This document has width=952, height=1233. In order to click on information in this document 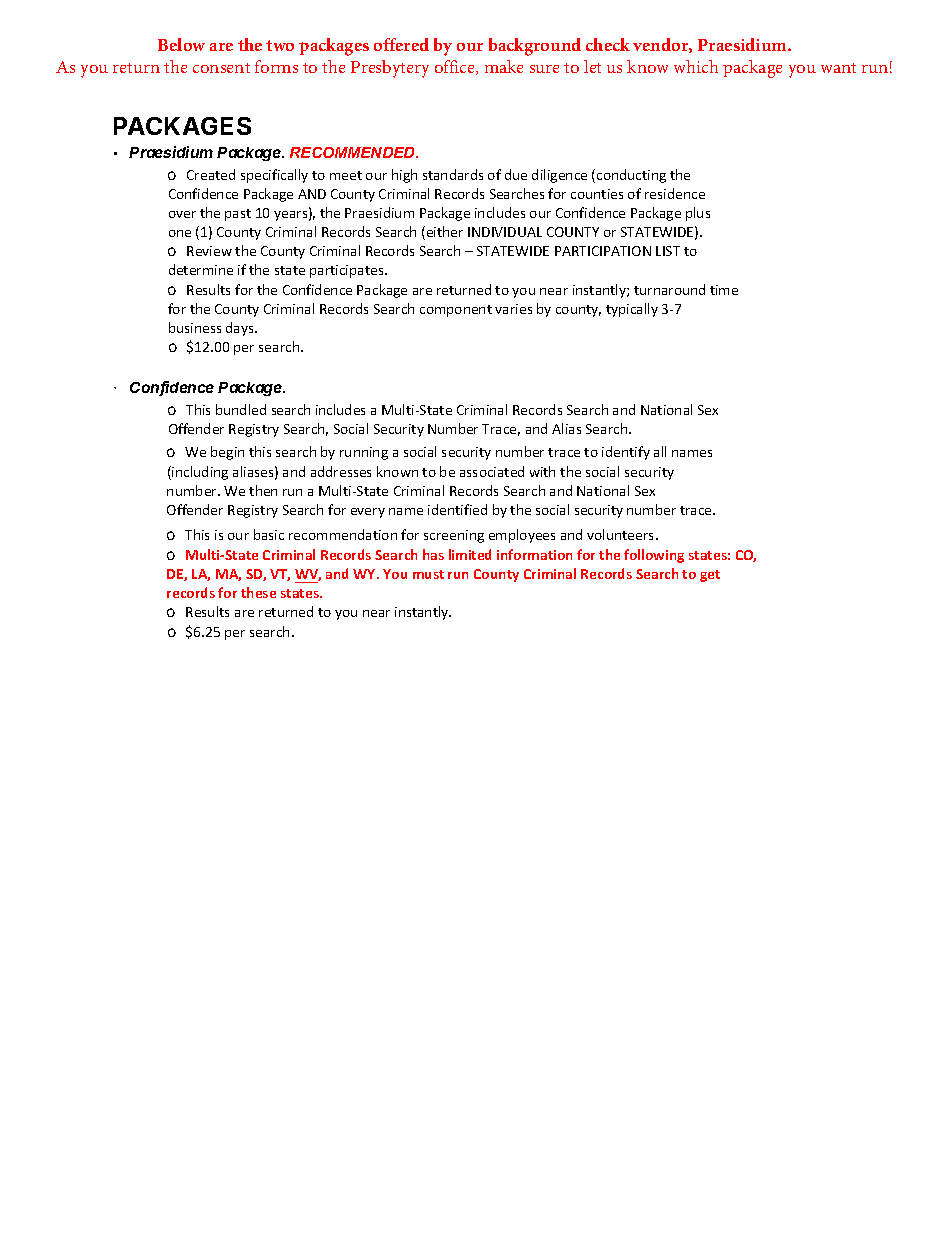, I will do `click(534, 554)`.
